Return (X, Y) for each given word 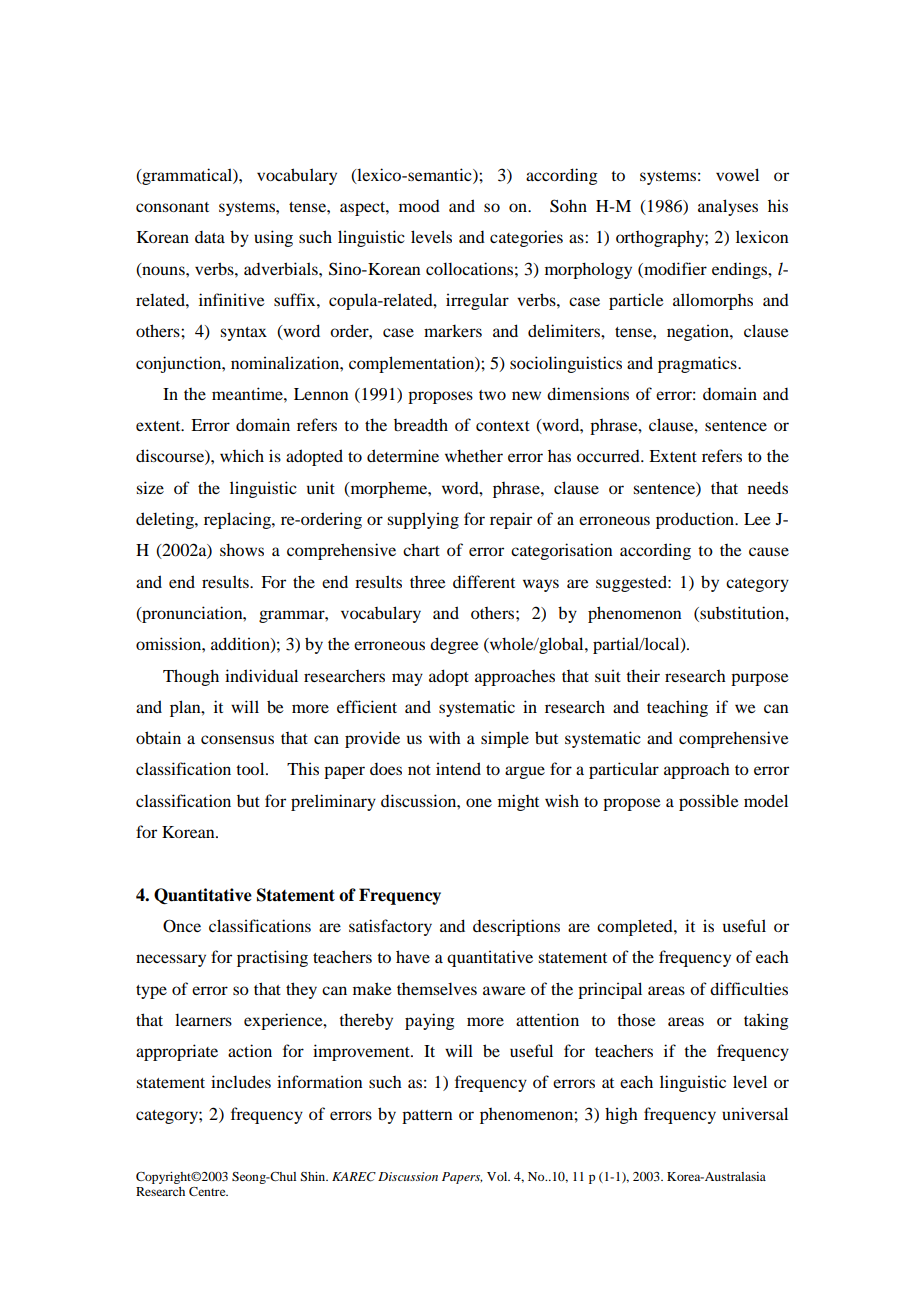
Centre (208, 1191)
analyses (728, 207)
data (210, 237)
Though (191, 677)
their (643, 675)
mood (419, 206)
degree (454, 645)
